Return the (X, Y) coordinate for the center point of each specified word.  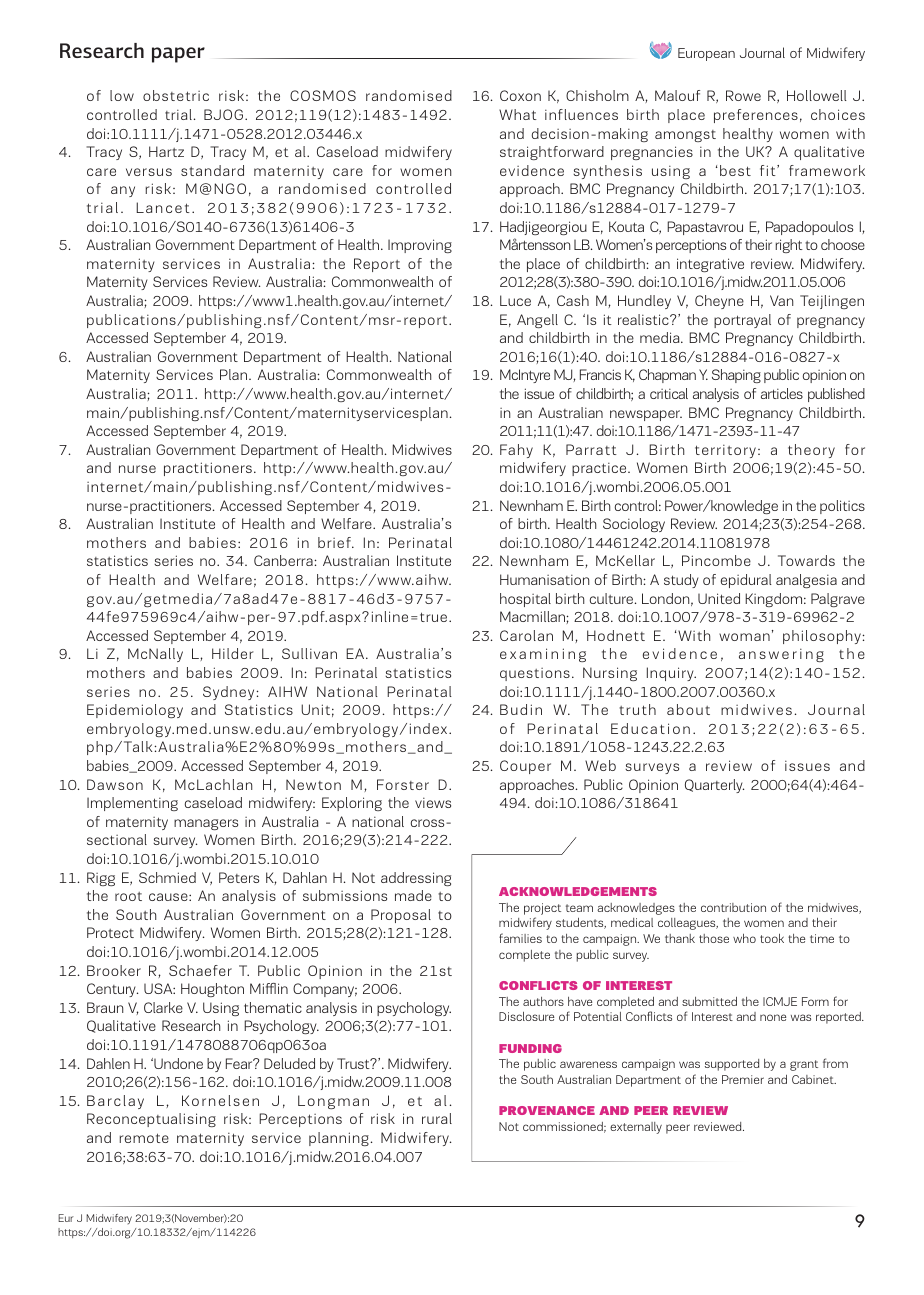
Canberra (283, 560)
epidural (746, 581)
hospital (525, 600)
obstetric (176, 95)
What (518, 114)
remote (144, 1138)
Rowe (743, 95)
